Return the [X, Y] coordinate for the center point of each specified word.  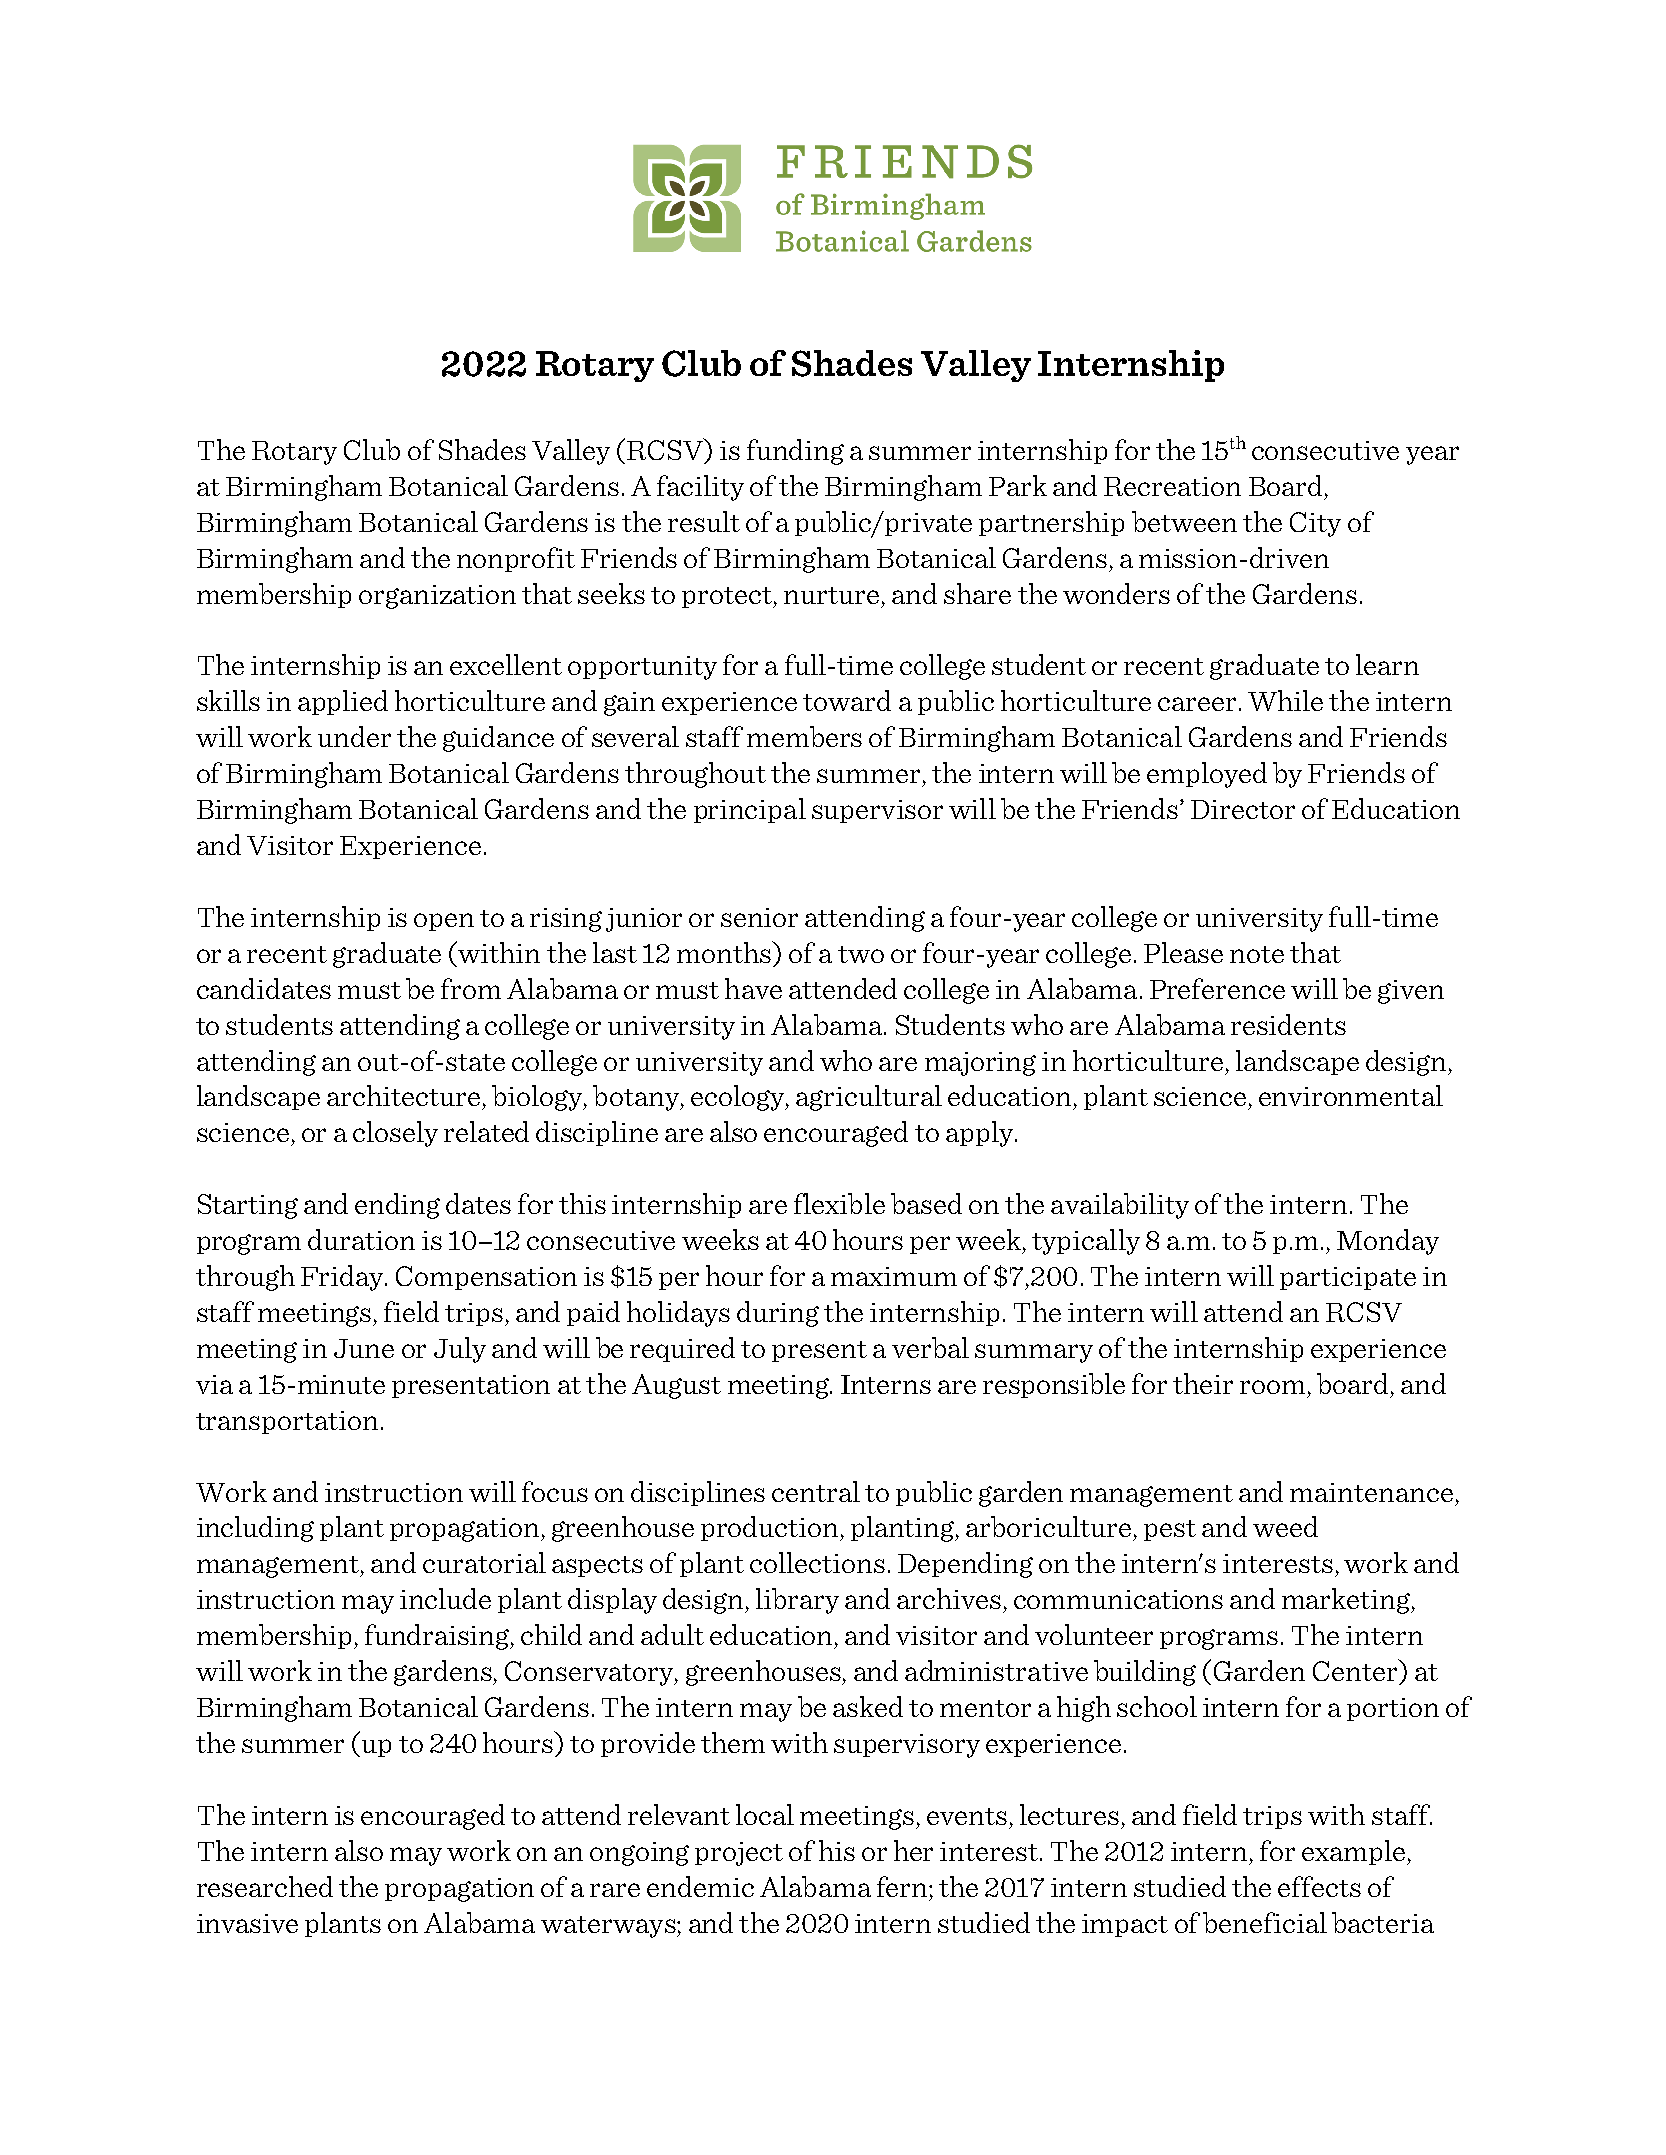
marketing [1347, 1601]
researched [265, 1886]
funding [795, 452]
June [364, 1348]
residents [1288, 1024]
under [354, 736]
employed [1207, 775]
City [1315, 524]
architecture [403, 1095]
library [797, 1601]
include [445, 1598]
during [778, 1314]
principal [750, 810]
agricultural [869, 1098]
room [1272, 1387]
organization [437, 597]
